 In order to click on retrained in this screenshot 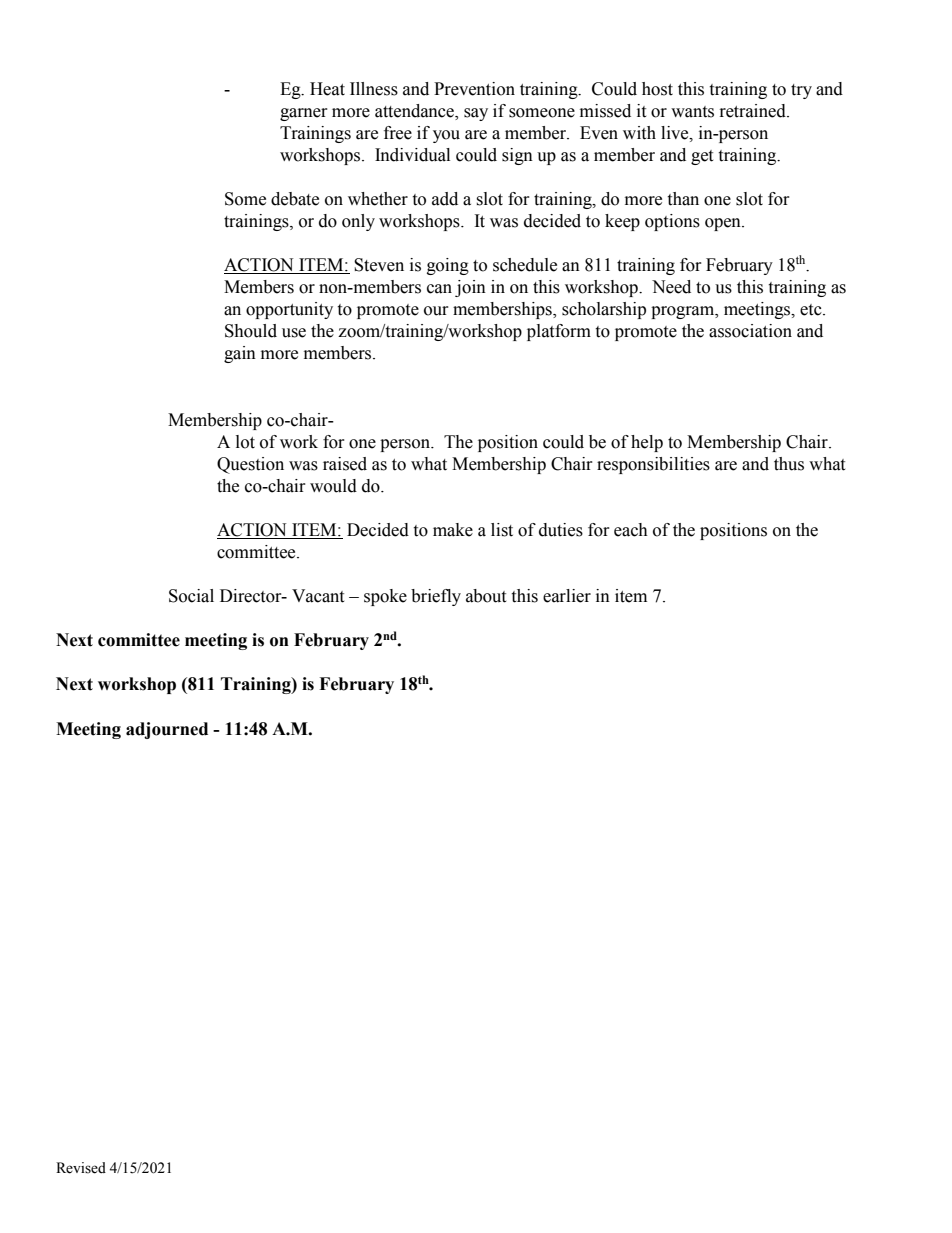, I will do `click(754, 111)`.
